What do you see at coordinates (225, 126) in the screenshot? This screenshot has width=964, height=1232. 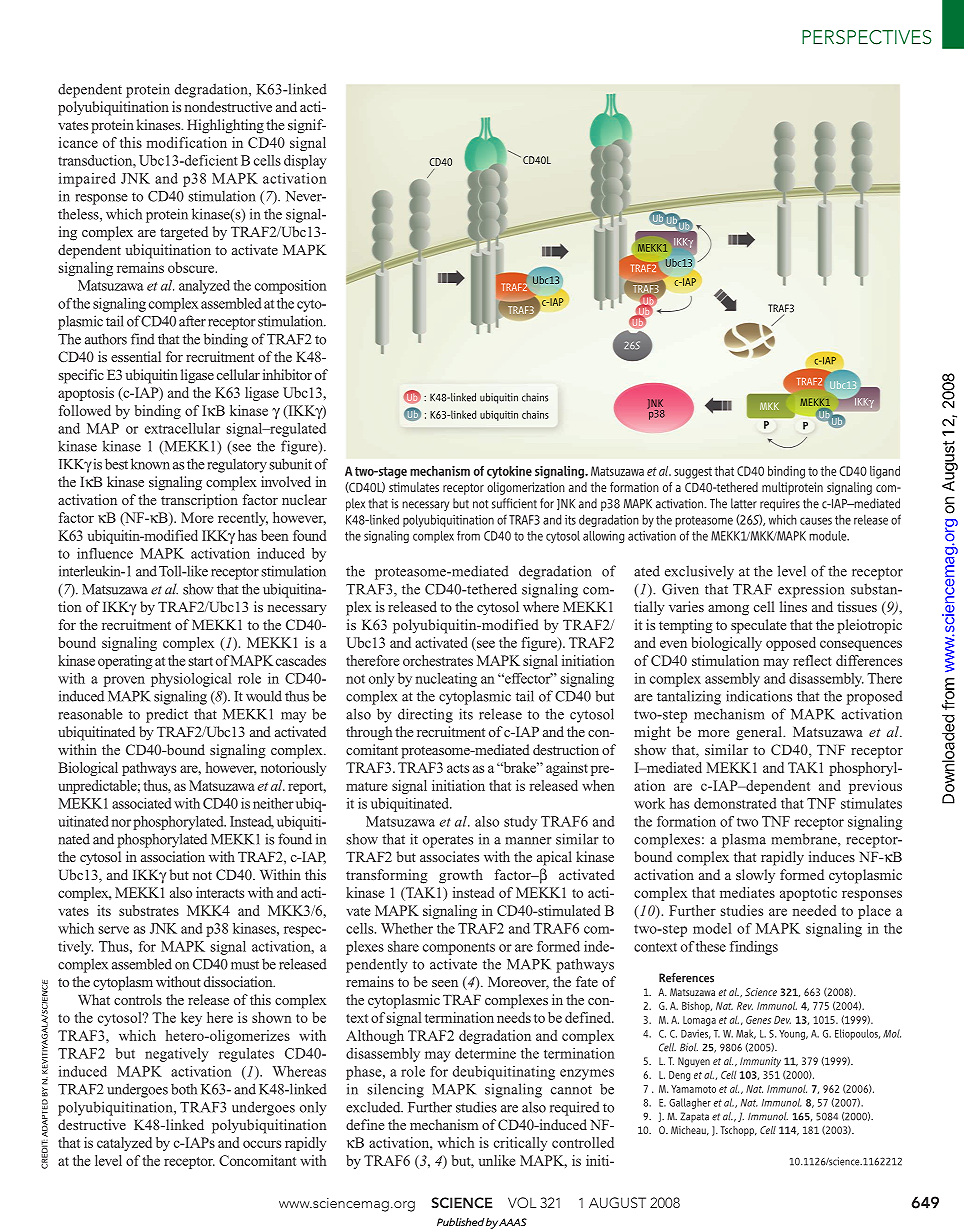 I see `Highlighting` at bounding box center [225, 126].
